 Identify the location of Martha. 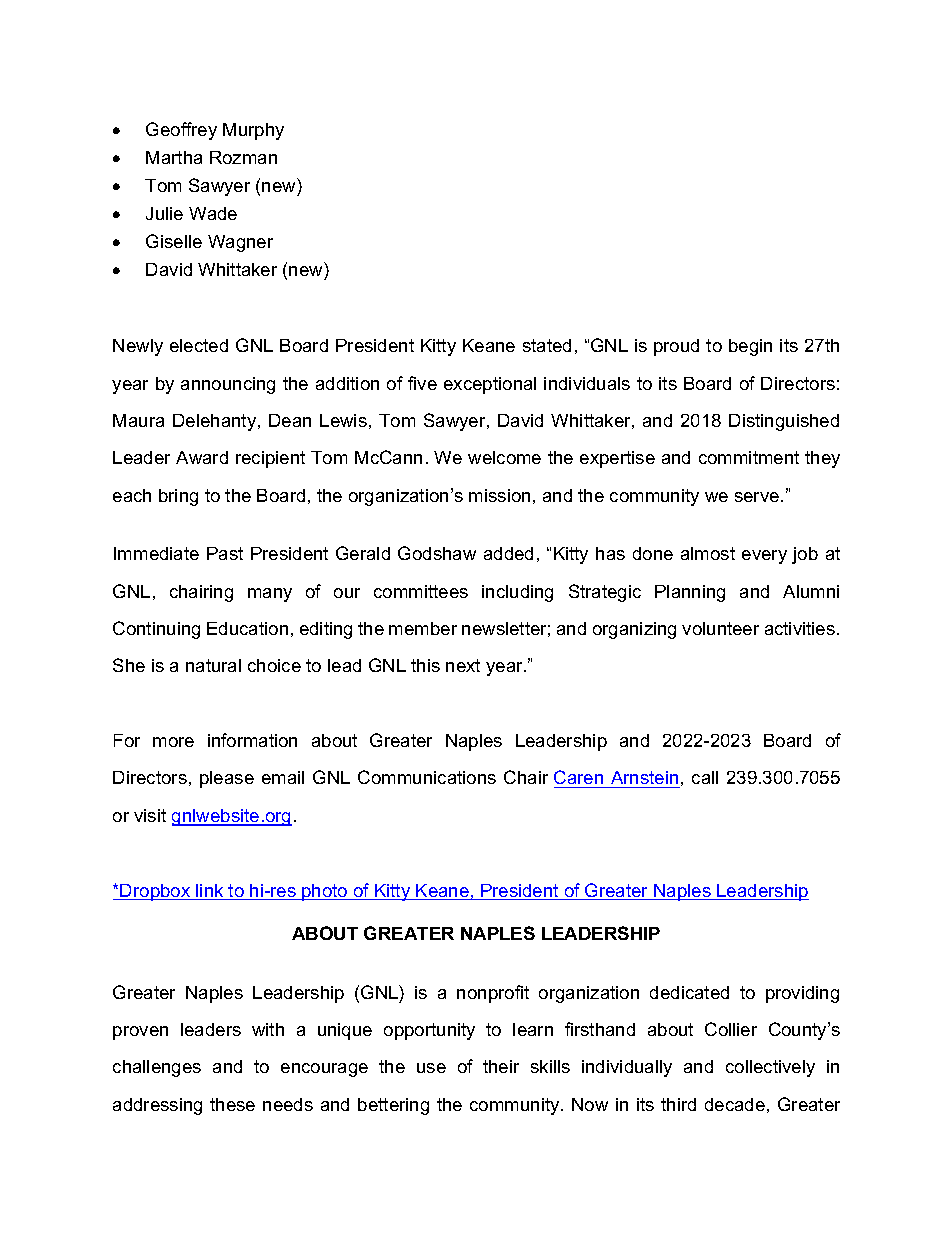
(174, 157).
